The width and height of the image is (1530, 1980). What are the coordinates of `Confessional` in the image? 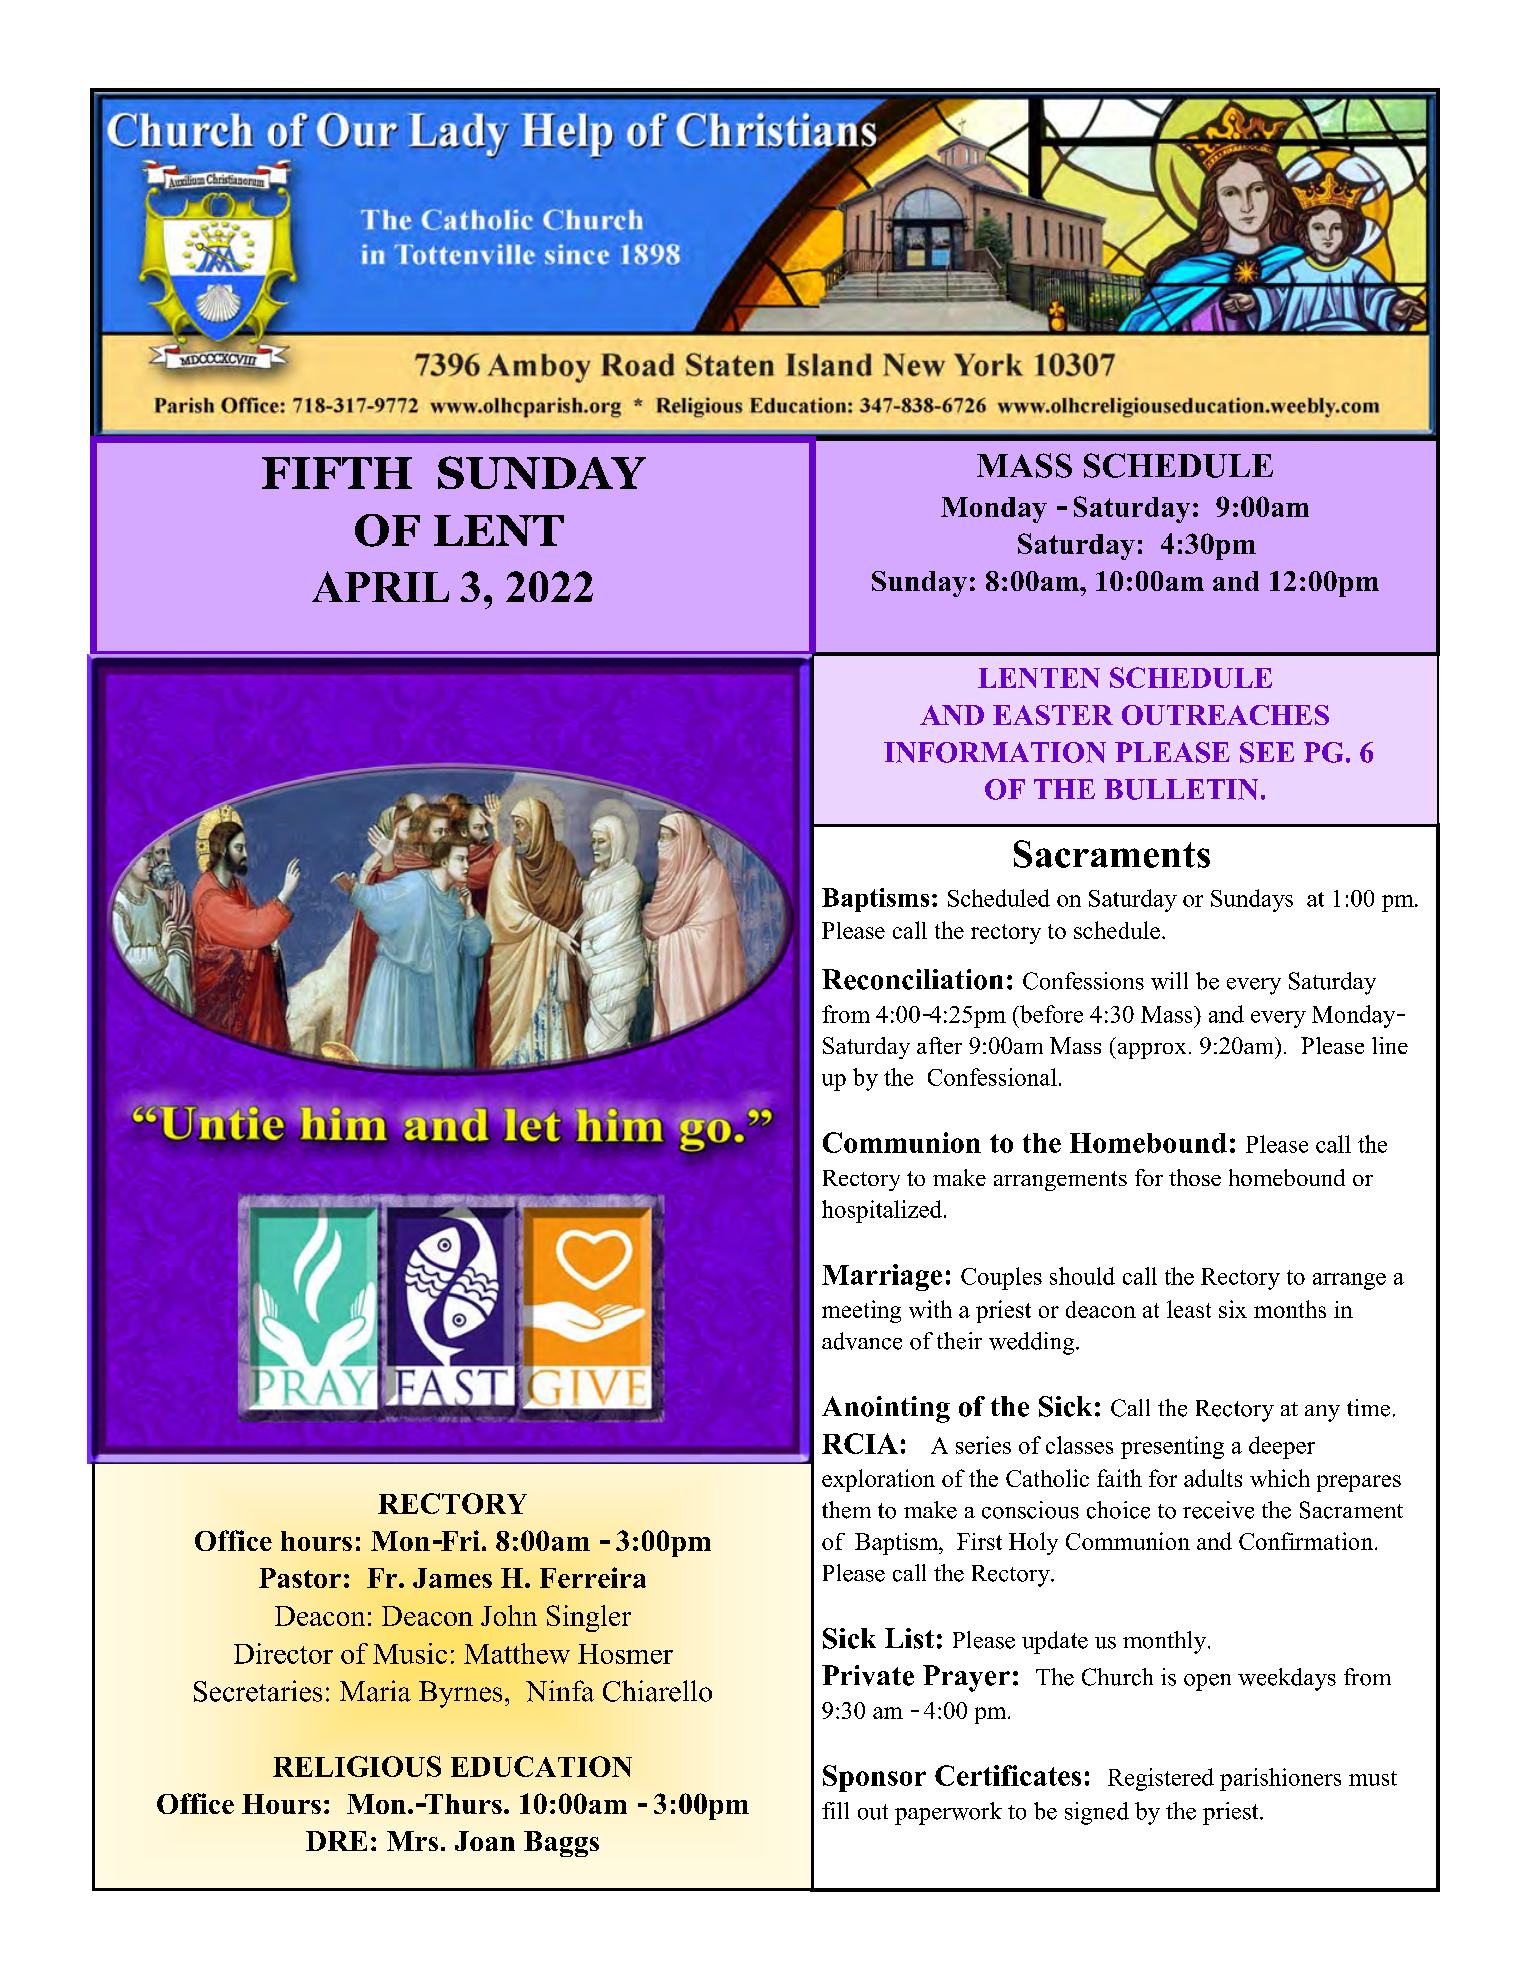 It's located at (992, 1077).
